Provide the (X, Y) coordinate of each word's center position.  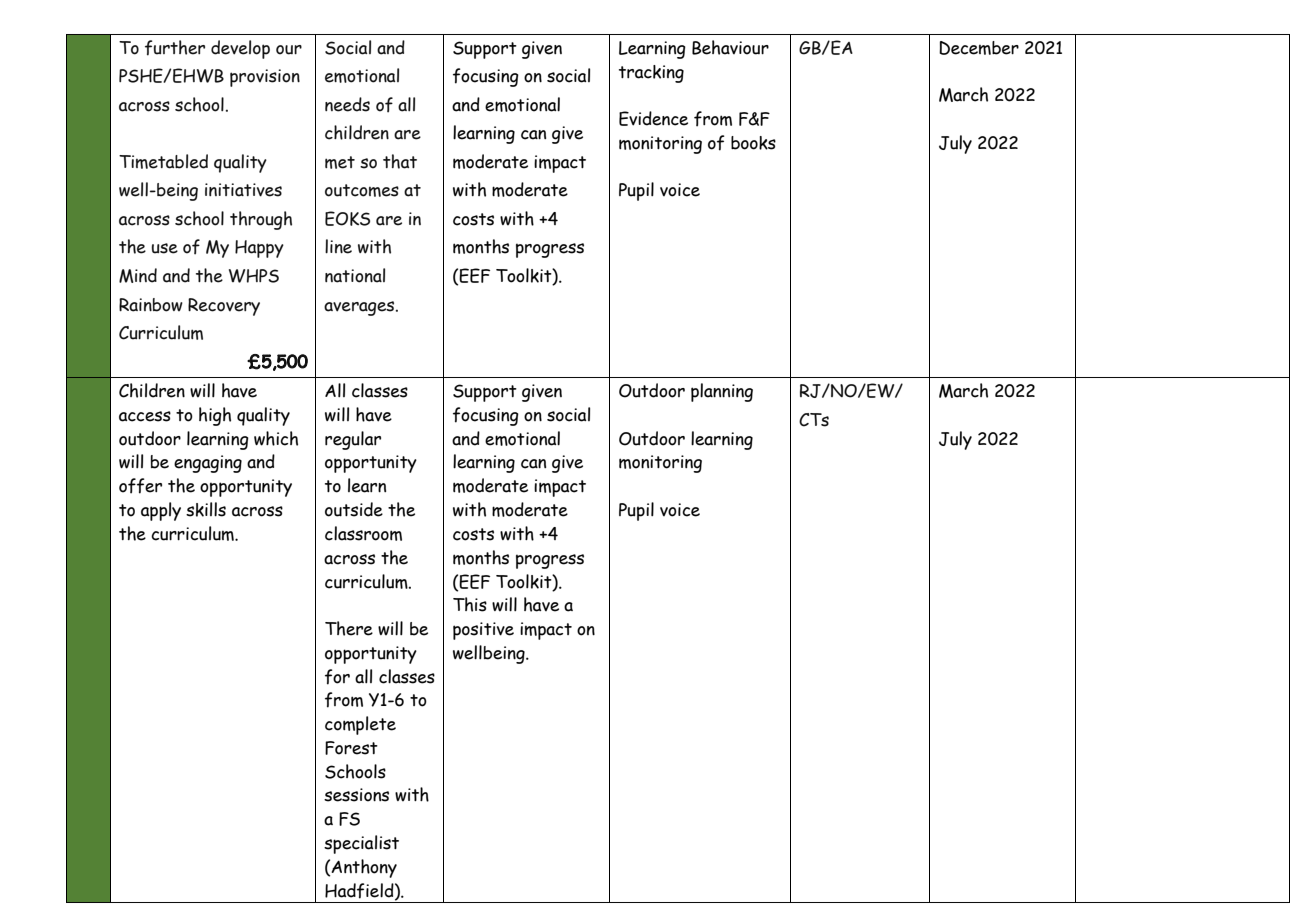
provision (265, 78)
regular (353, 440)
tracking (651, 74)
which (276, 438)
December (979, 48)
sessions (356, 795)
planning (722, 392)
